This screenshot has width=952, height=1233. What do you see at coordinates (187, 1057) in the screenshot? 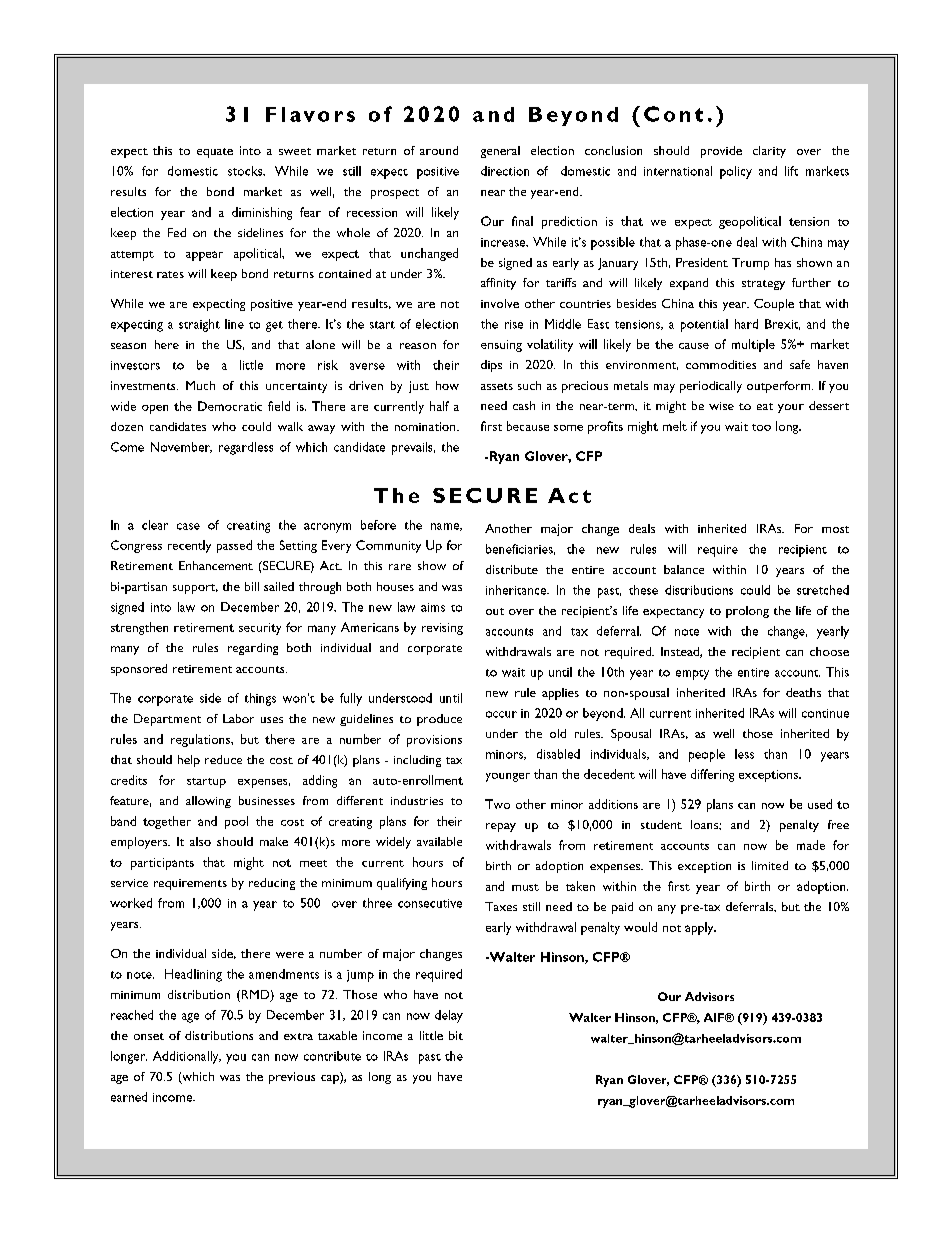
I see `Additionally` at bounding box center [187, 1057].
